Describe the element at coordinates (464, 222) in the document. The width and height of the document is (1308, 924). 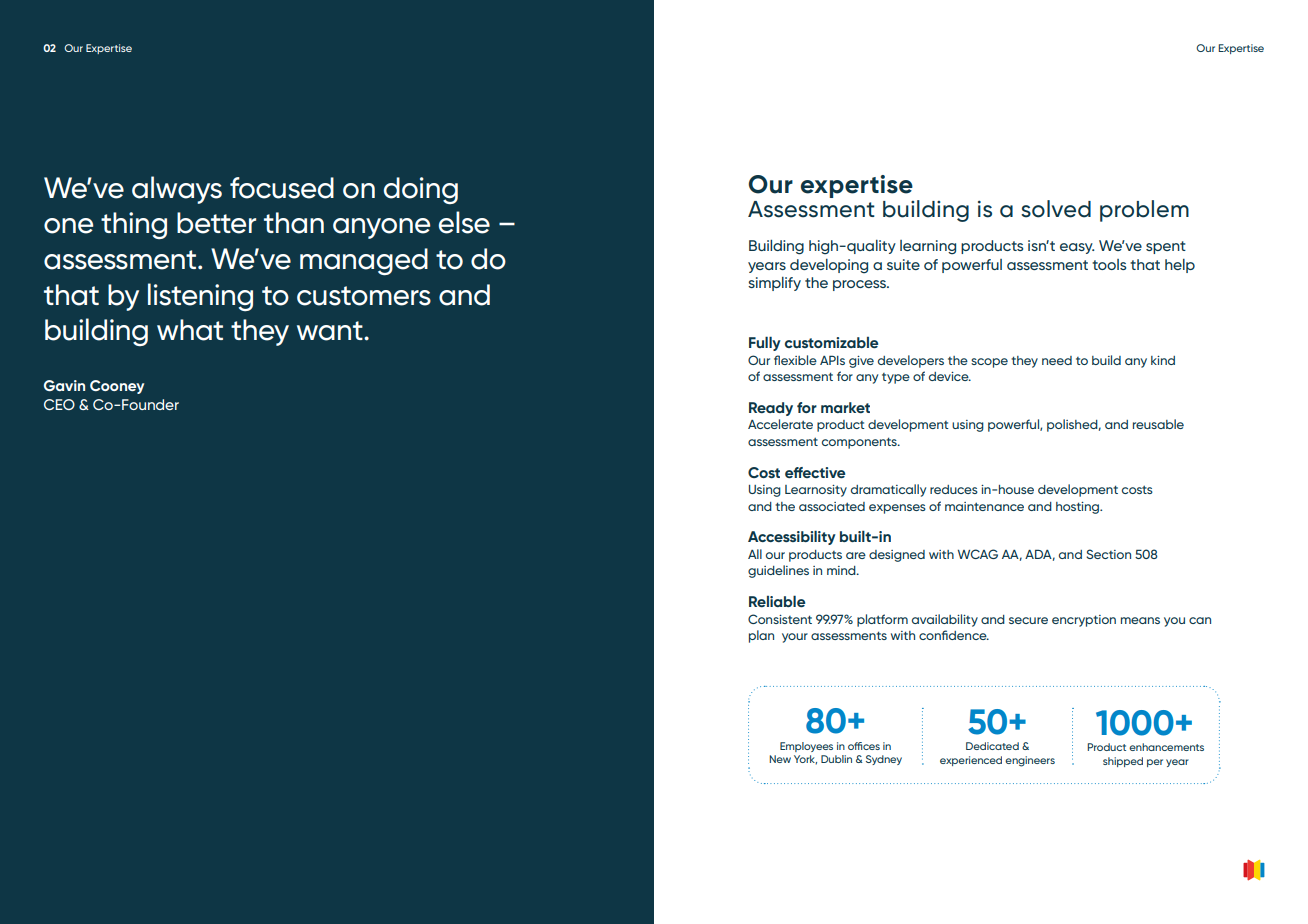
I see `else` at that location.
